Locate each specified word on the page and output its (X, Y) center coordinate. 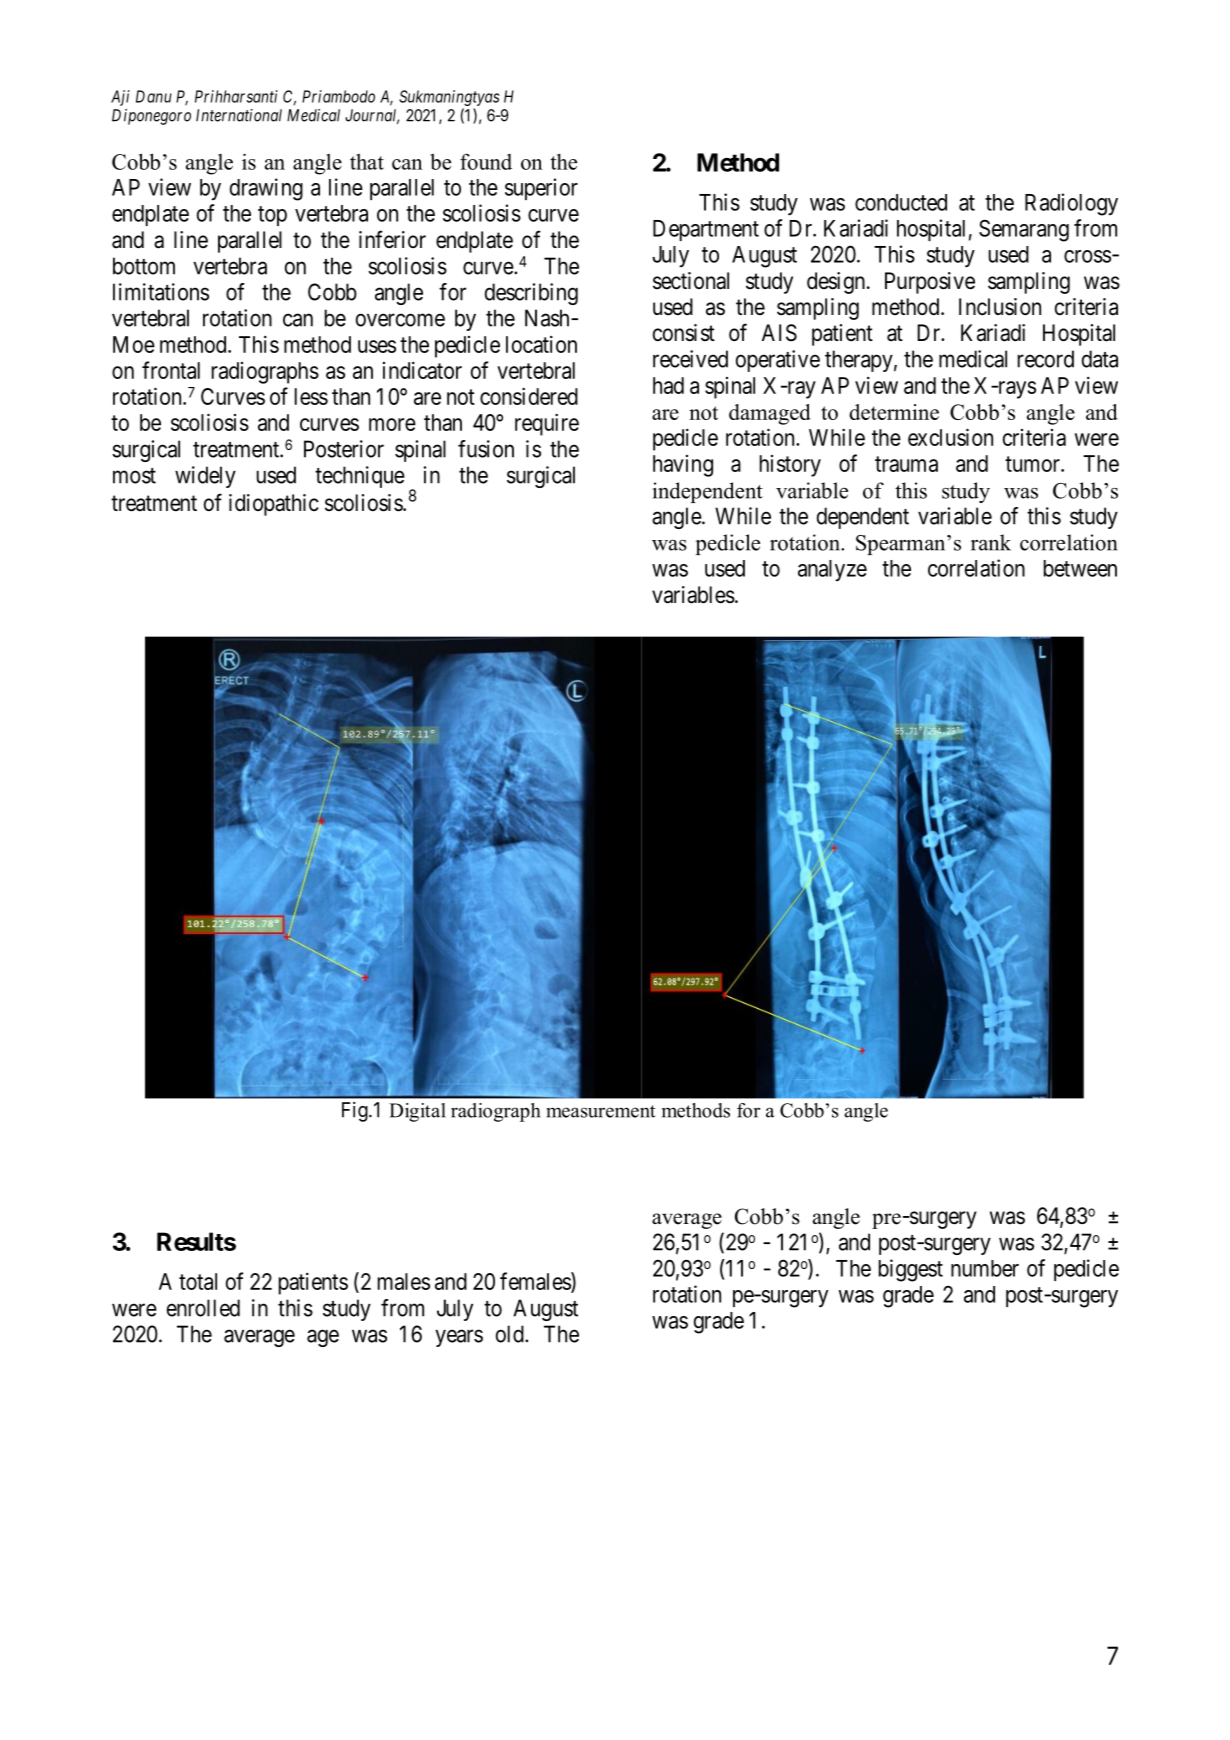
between (1080, 568)
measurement (601, 1111)
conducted (901, 202)
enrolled (203, 1308)
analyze (832, 570)
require (547, 424)
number (985, 1268)
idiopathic (274, 505)
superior (541, 189)
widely (205, 477)
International (239, 115)
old (511, 1334)
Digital (417, 1112)
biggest (911, 1270)
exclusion (950, 437)
